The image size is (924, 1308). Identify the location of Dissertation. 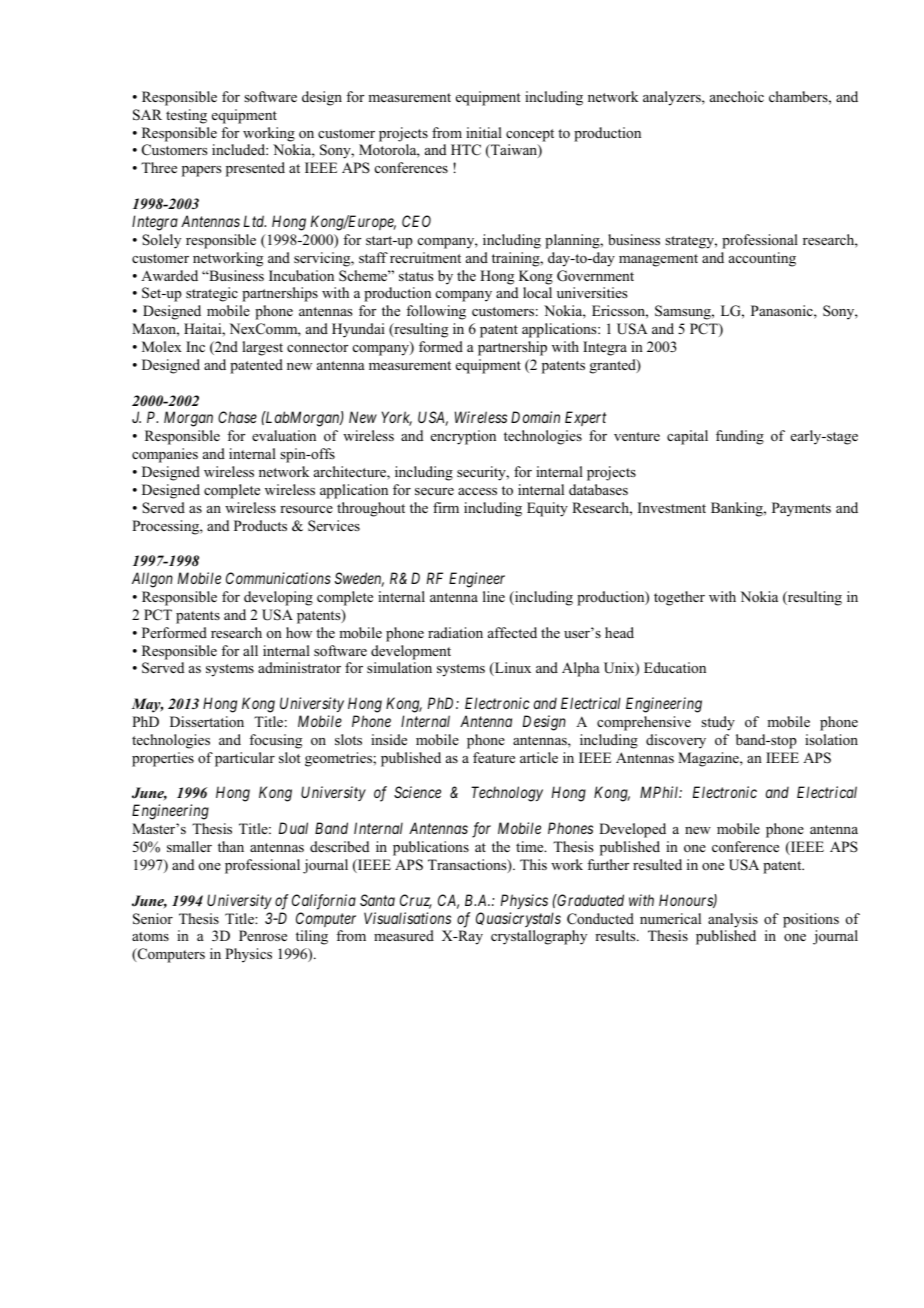
(207, 722).
